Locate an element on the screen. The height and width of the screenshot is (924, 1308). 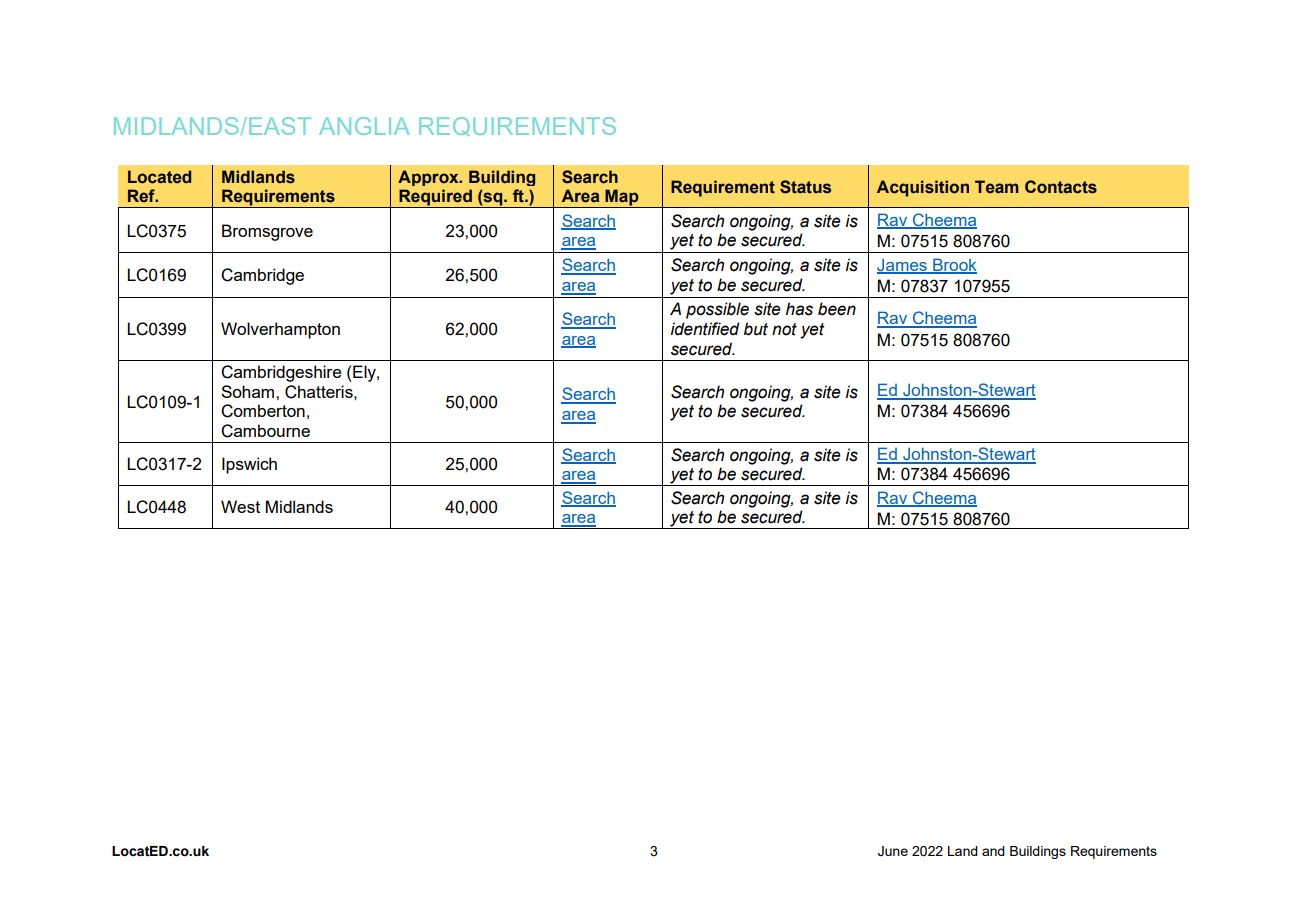
West is located at coordinates (240, 506).
